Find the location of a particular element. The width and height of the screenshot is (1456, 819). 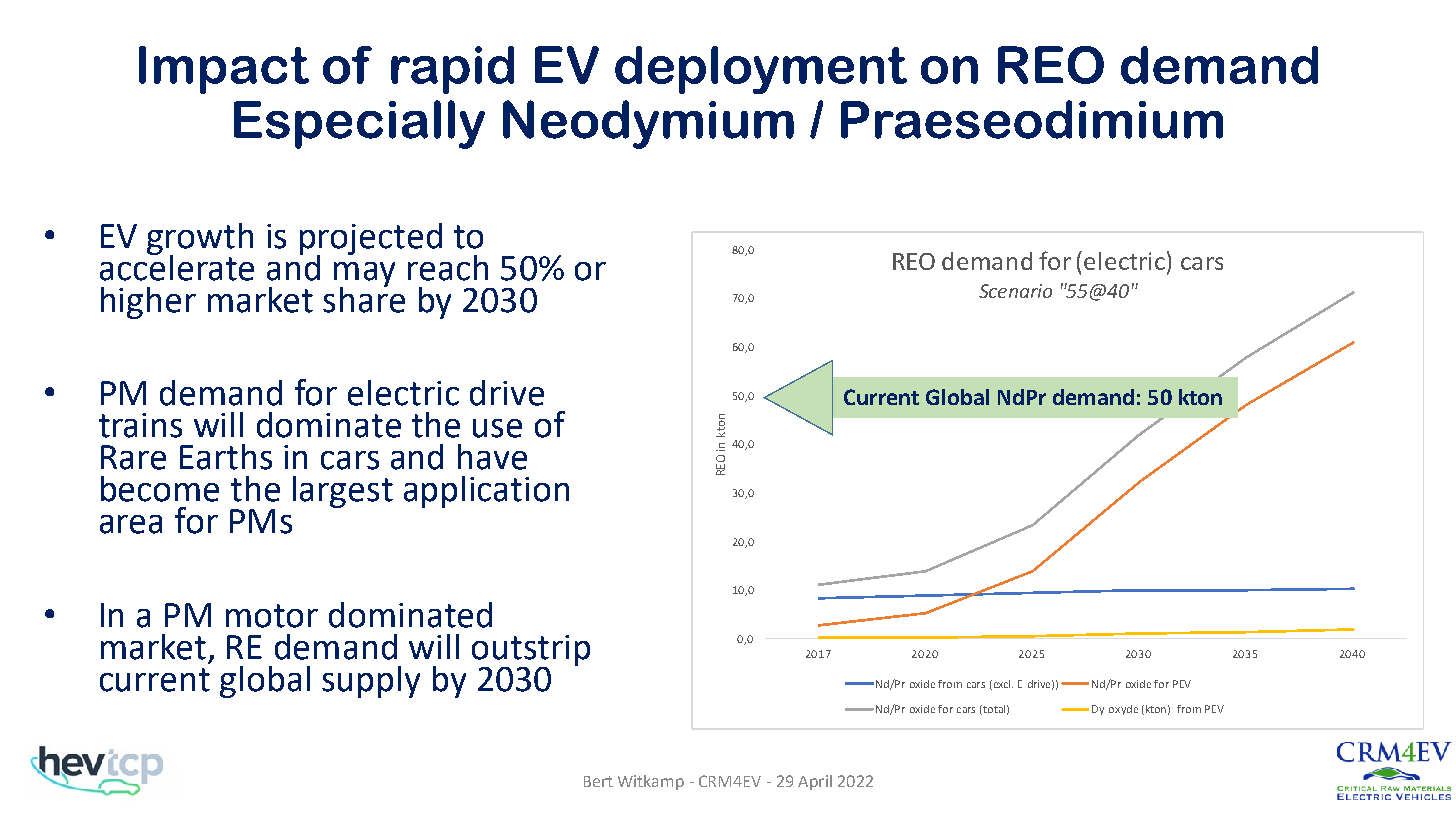

reach is located at coordinates (448, 268).
